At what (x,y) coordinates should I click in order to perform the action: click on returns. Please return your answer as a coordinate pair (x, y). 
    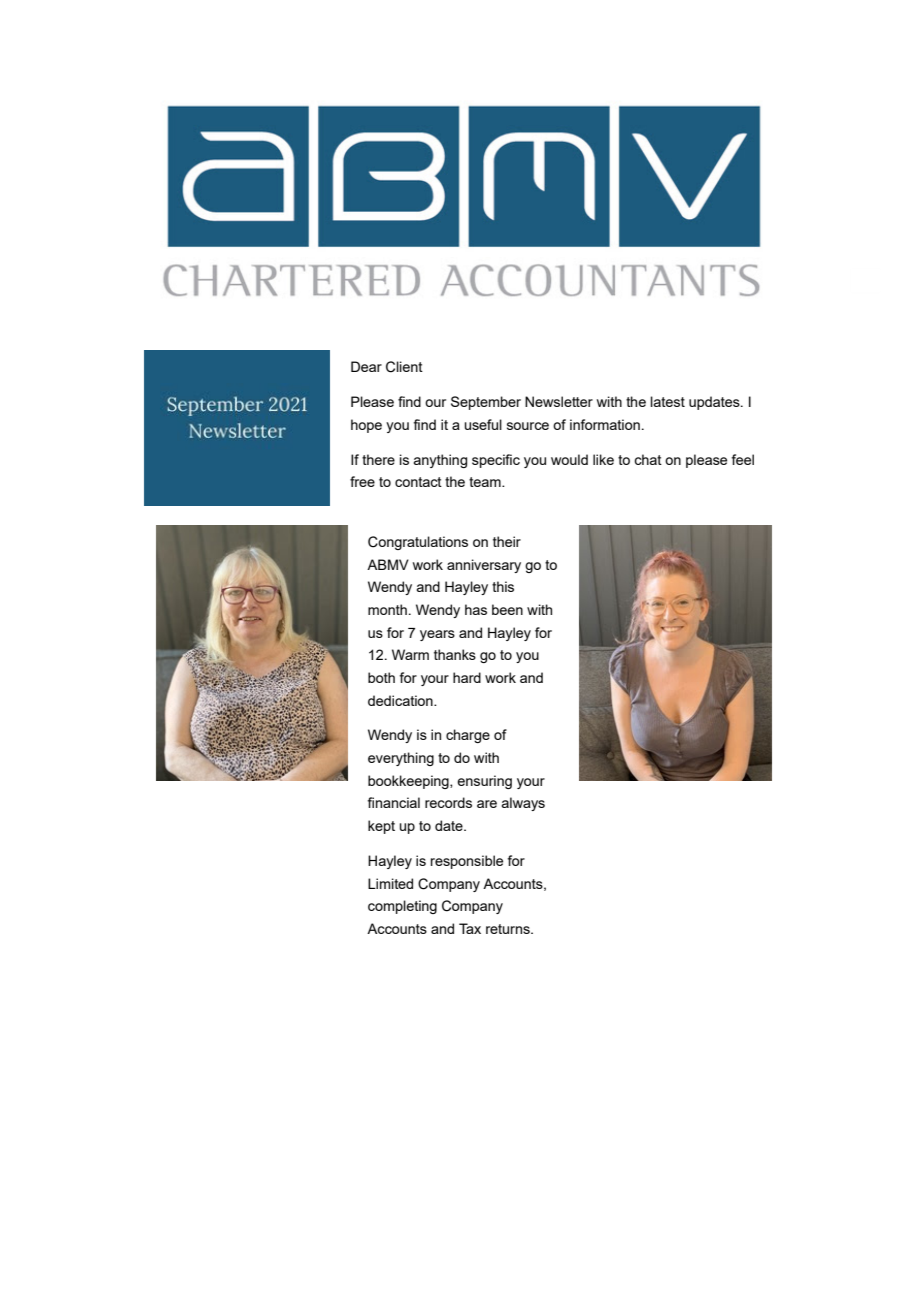
    Looking at the image, I should click on (509, 929).
